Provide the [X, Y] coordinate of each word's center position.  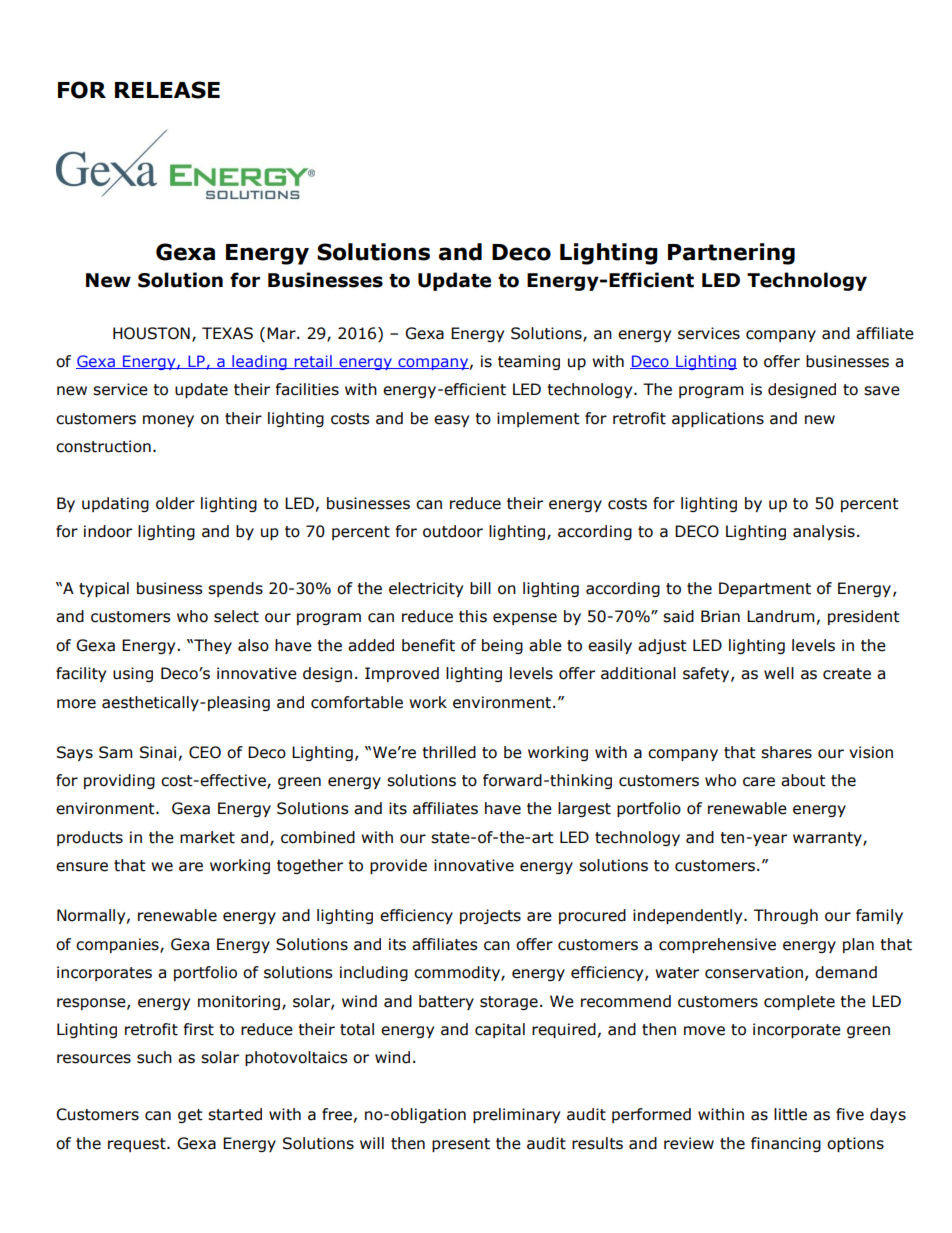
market [207, 837]
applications [718, 419]
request [138, 1145]
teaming [529, 362]
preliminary [516, 1115]
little [790, 1114]
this [473, 616]
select [236, 616]
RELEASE [167, 90]
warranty [828, 839]
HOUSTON [151, 333]
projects [490, 916]
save [882, 391]
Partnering [731, 254]
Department [765, 589]
